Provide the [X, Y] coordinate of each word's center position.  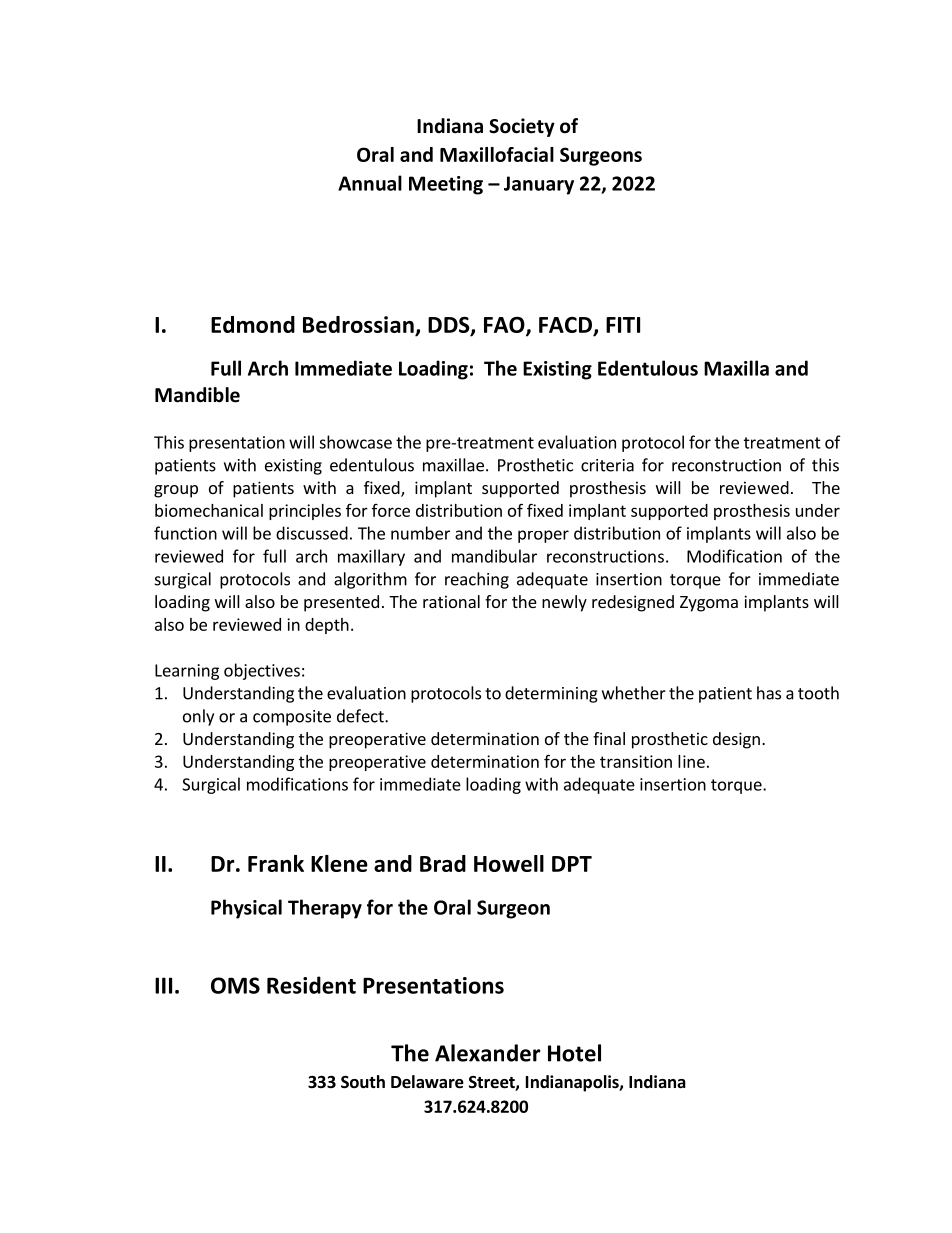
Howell [509, 863]
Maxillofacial [497, 154]
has [769, 693]
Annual [370, 183]
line [691, 761]
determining [551, 694]
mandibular [494, 556]
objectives [262, 671]
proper [543, 536]
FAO [505, 326]
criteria [607, 465]
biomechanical [209, 510]
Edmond [253, 324]
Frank [276, 863]
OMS [235, 985]
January [539, 185]
